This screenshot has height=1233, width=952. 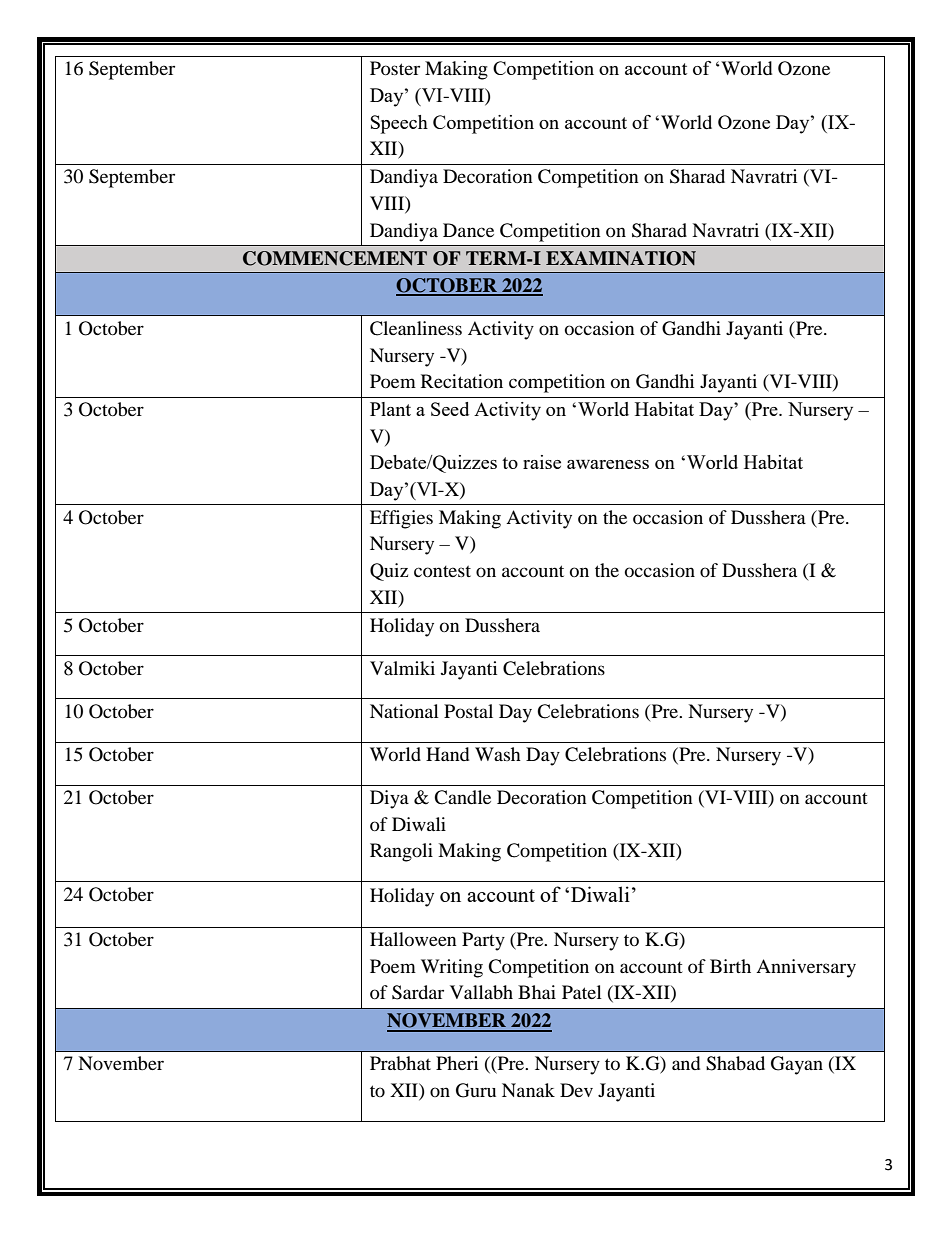 What do you see at coordinates (576, 1090) in the screenshot?
I see `Dev` at bounding box center [576, 1090].
